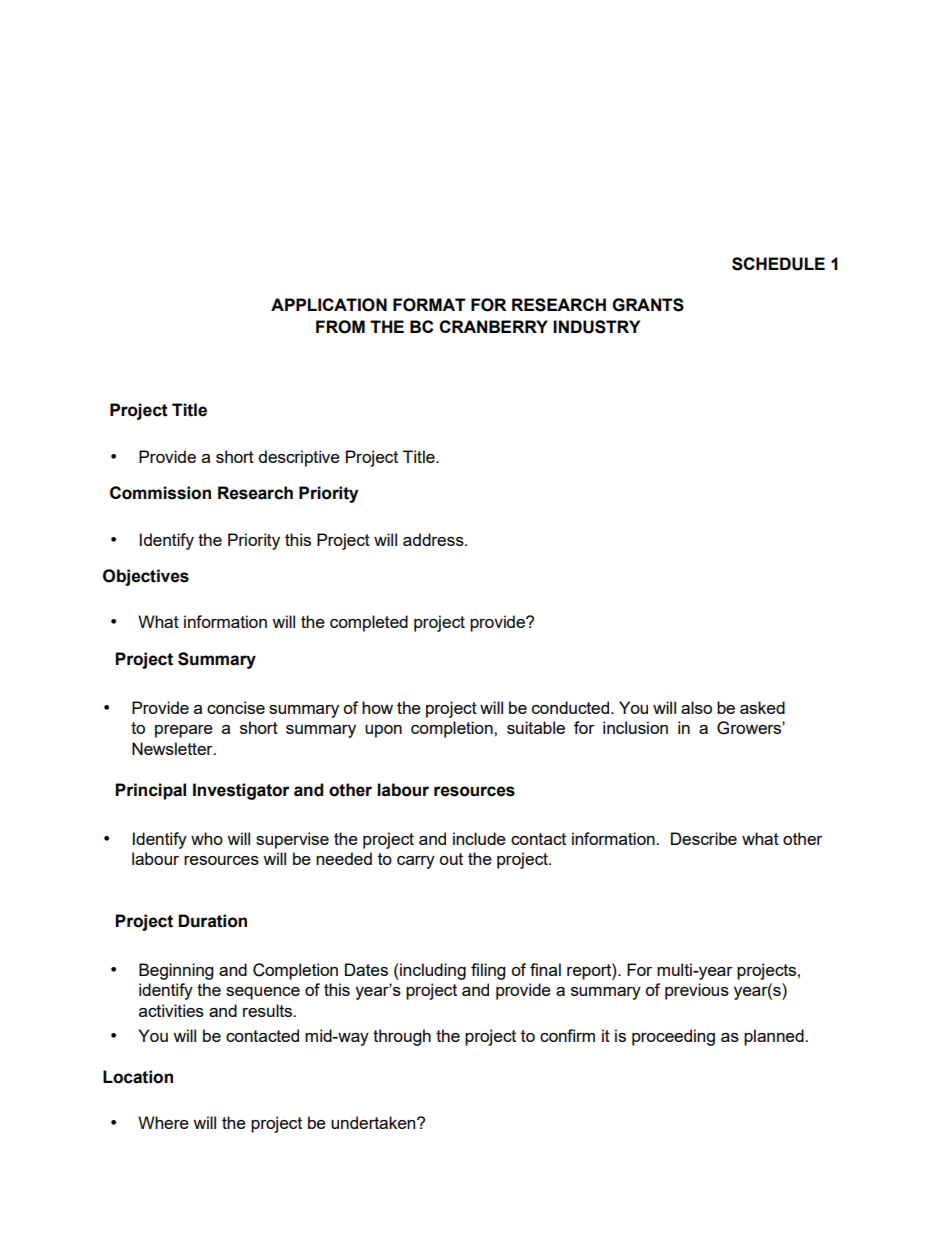 The width and height of the screenshot is (952, 1233). Describe the element at coordinates (704, 838) in the screenshot. I see `Describe` at that location.
